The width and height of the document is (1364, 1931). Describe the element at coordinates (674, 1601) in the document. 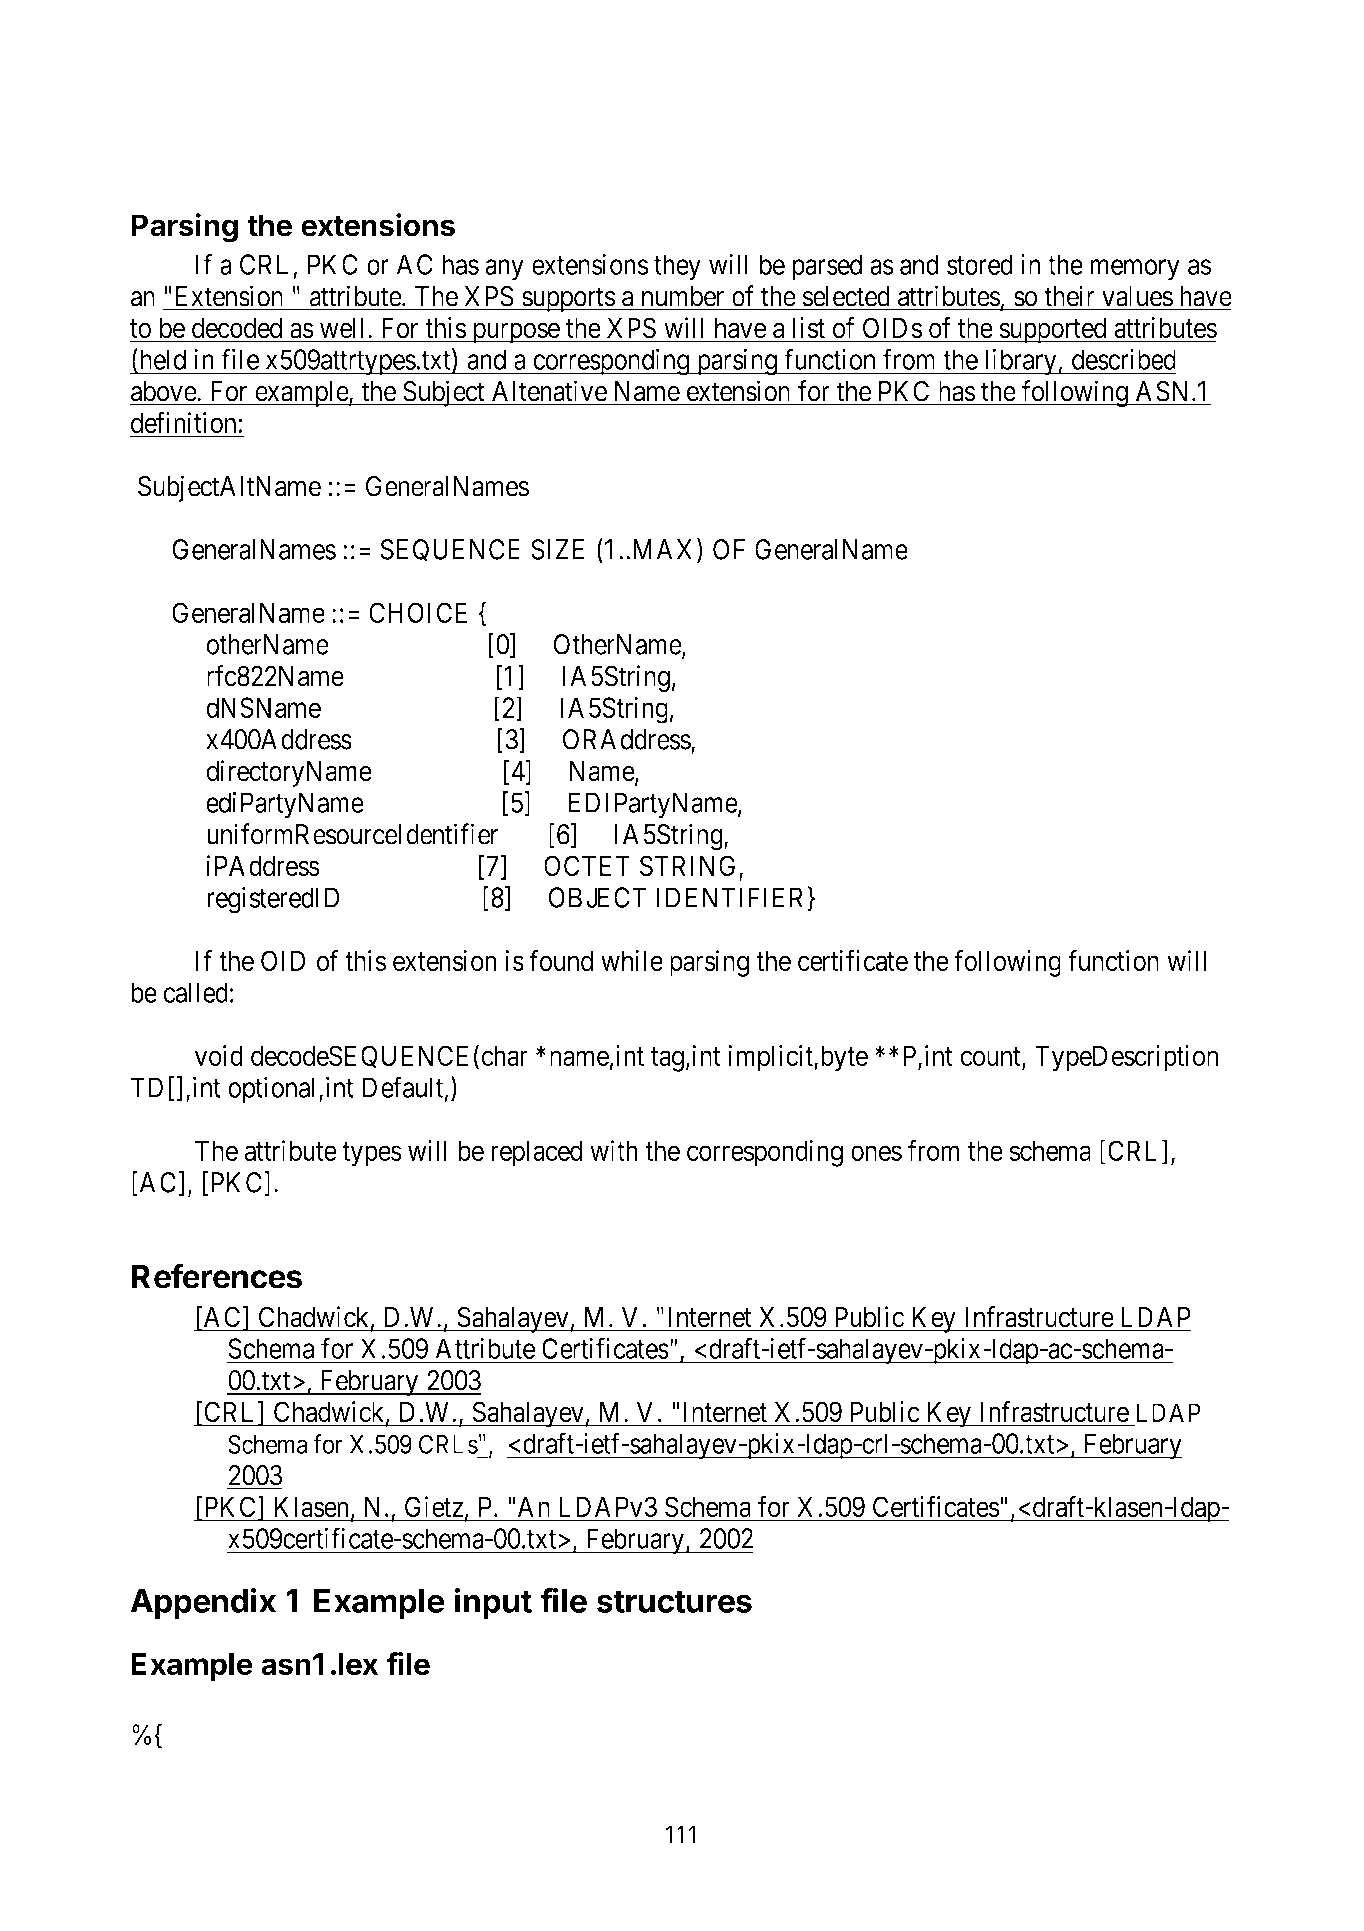

I see `structures` at that location.
